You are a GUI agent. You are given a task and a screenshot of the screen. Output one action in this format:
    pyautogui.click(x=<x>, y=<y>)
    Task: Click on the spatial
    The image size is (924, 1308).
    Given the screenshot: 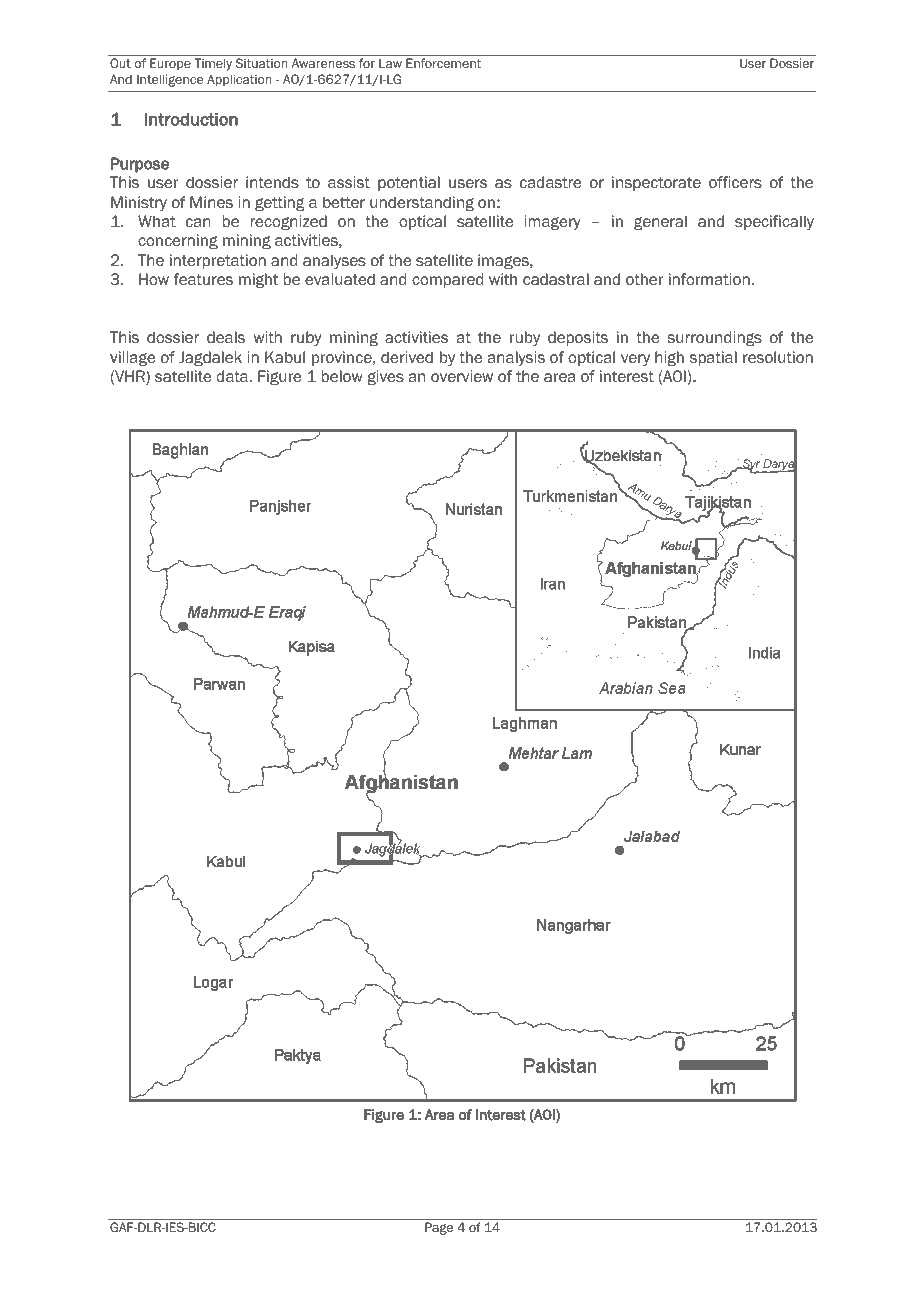 What is the action you would take?
    pyautogui.click(x=713, y=358)
